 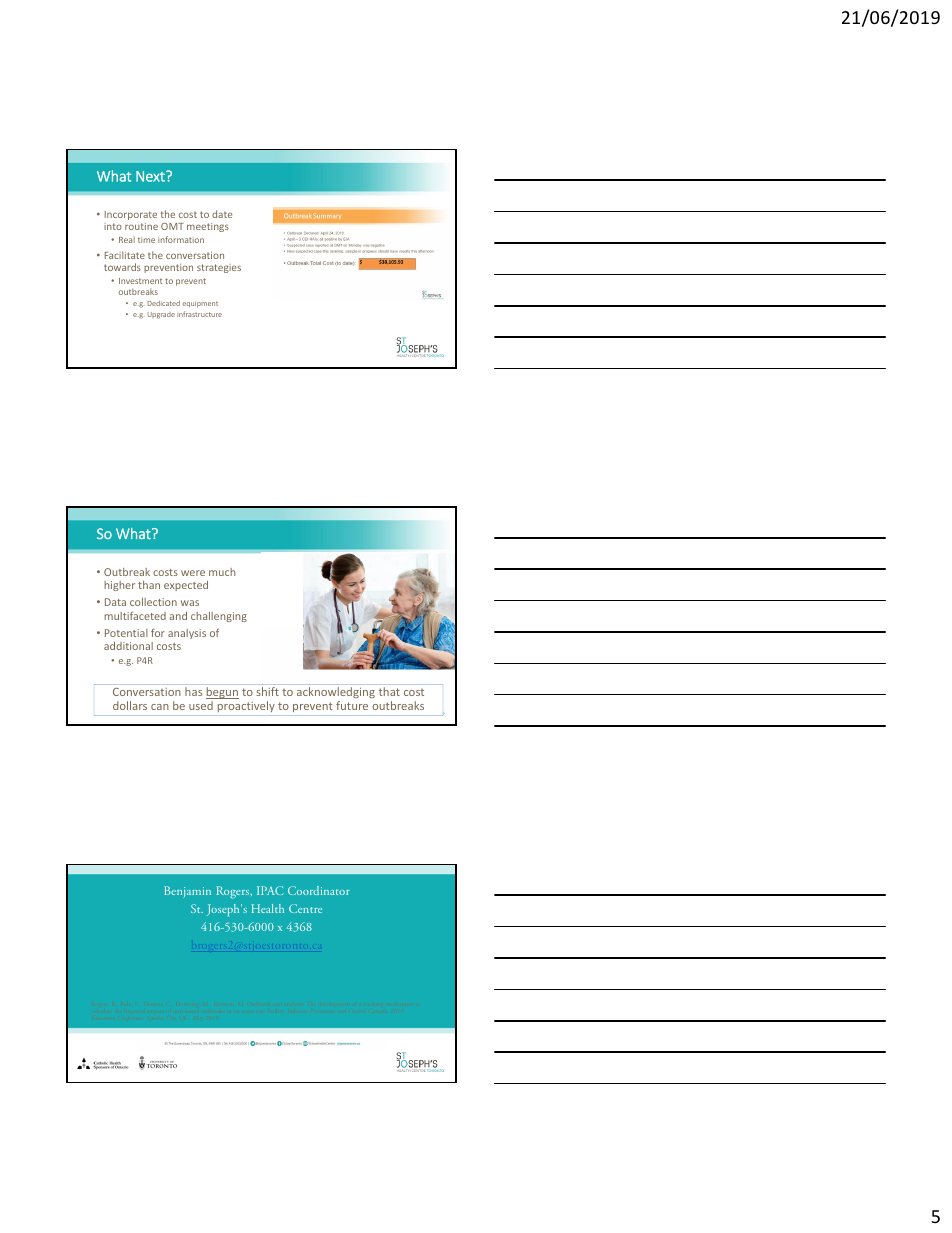 What do you see at coordinates (187, 891) in the screenshot?
I see `Benjamin` at bounding box center [187, 891].
